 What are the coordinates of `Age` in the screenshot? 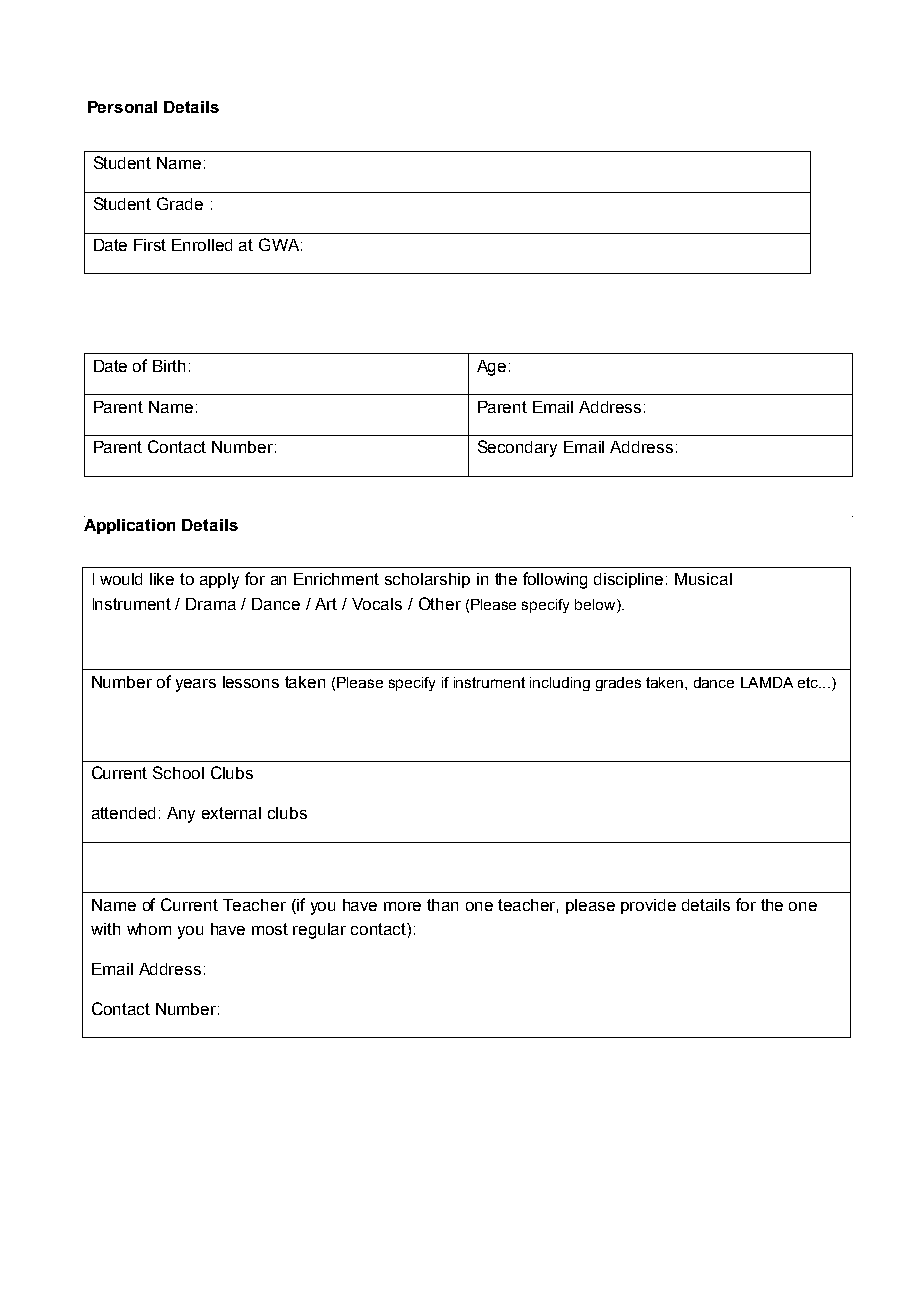 It's located at (491, 368).
